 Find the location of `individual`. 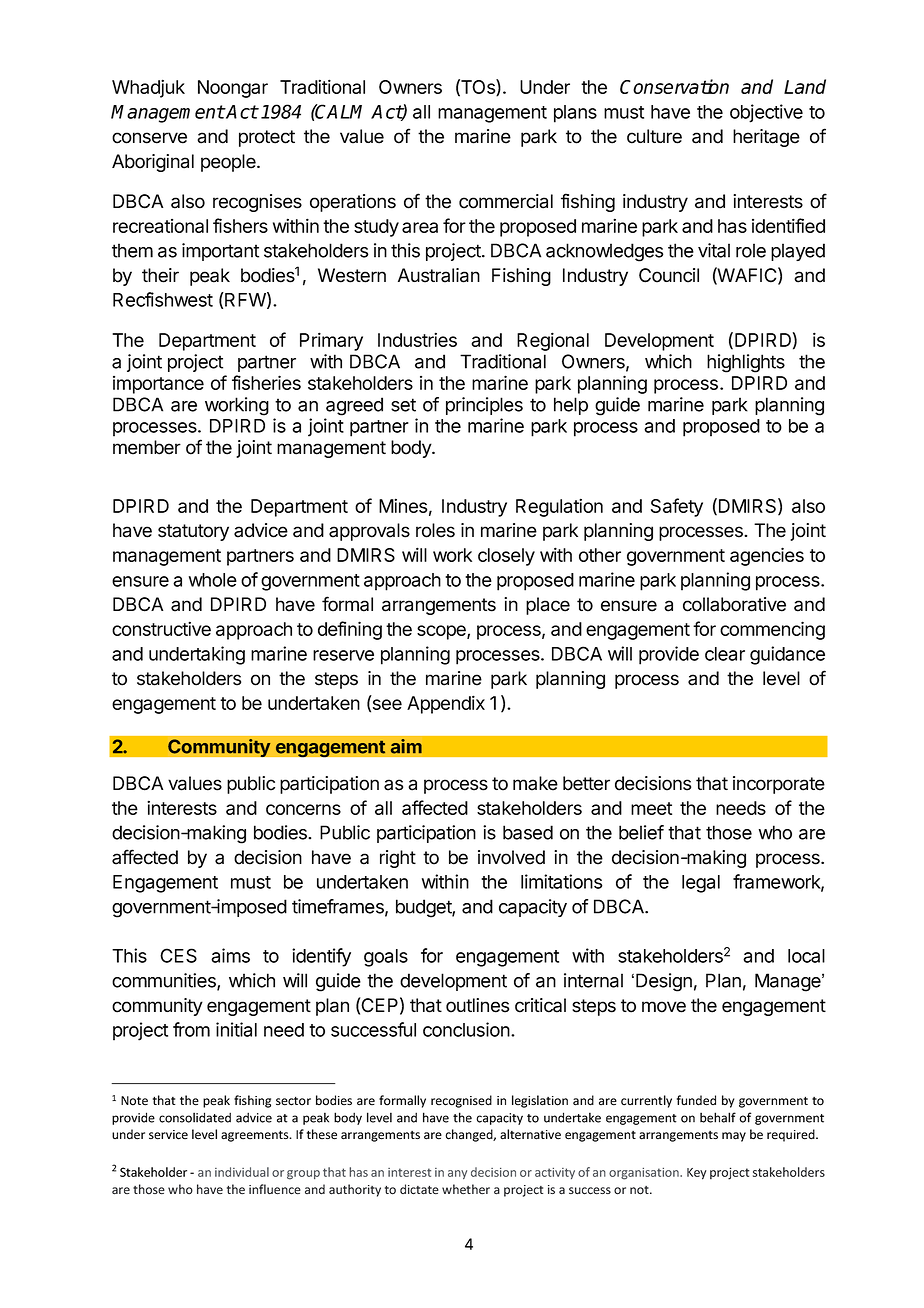

individual is located at coordinates (242, 1172).
